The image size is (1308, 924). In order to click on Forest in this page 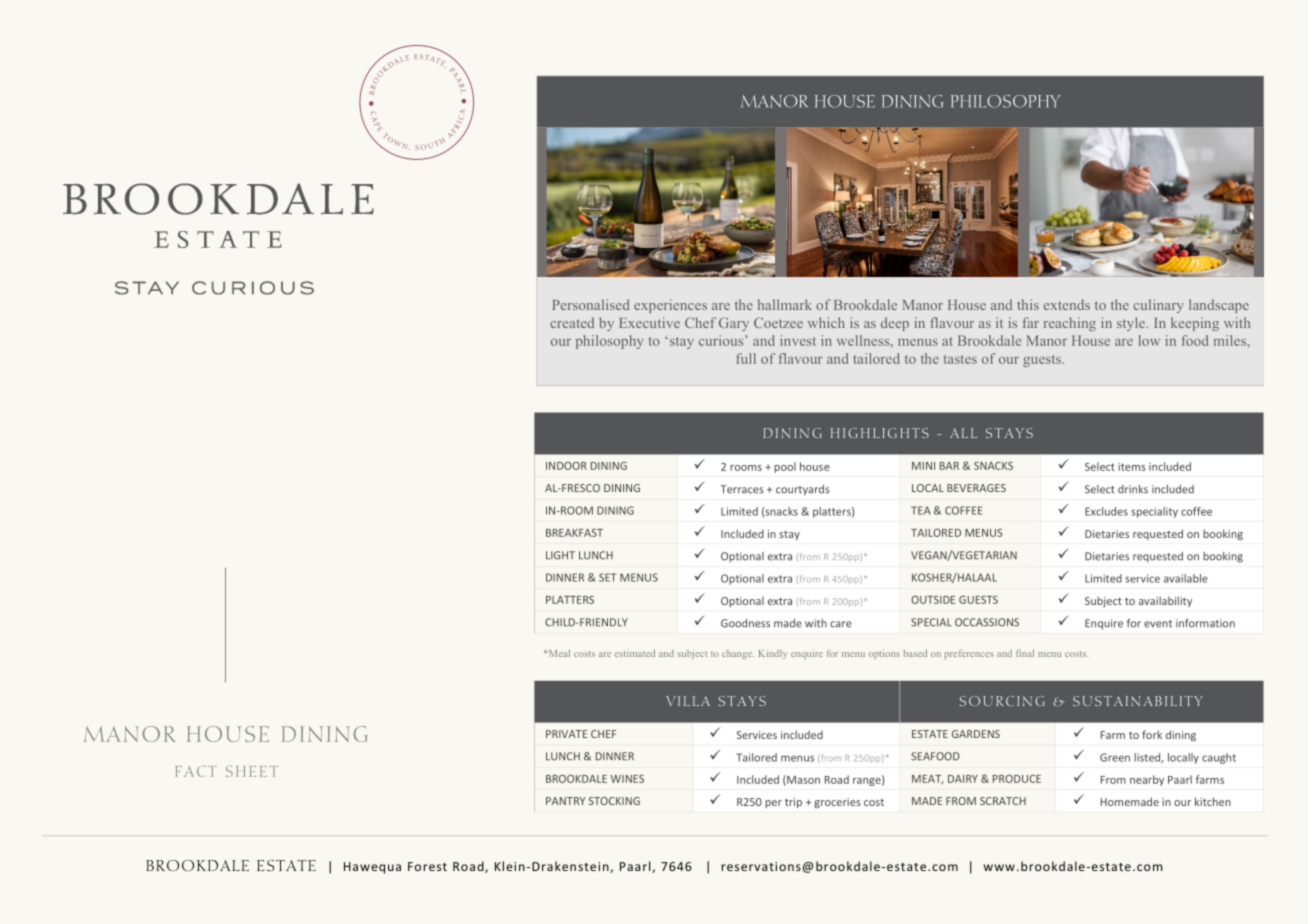, I will do `click(427, 866)`.
